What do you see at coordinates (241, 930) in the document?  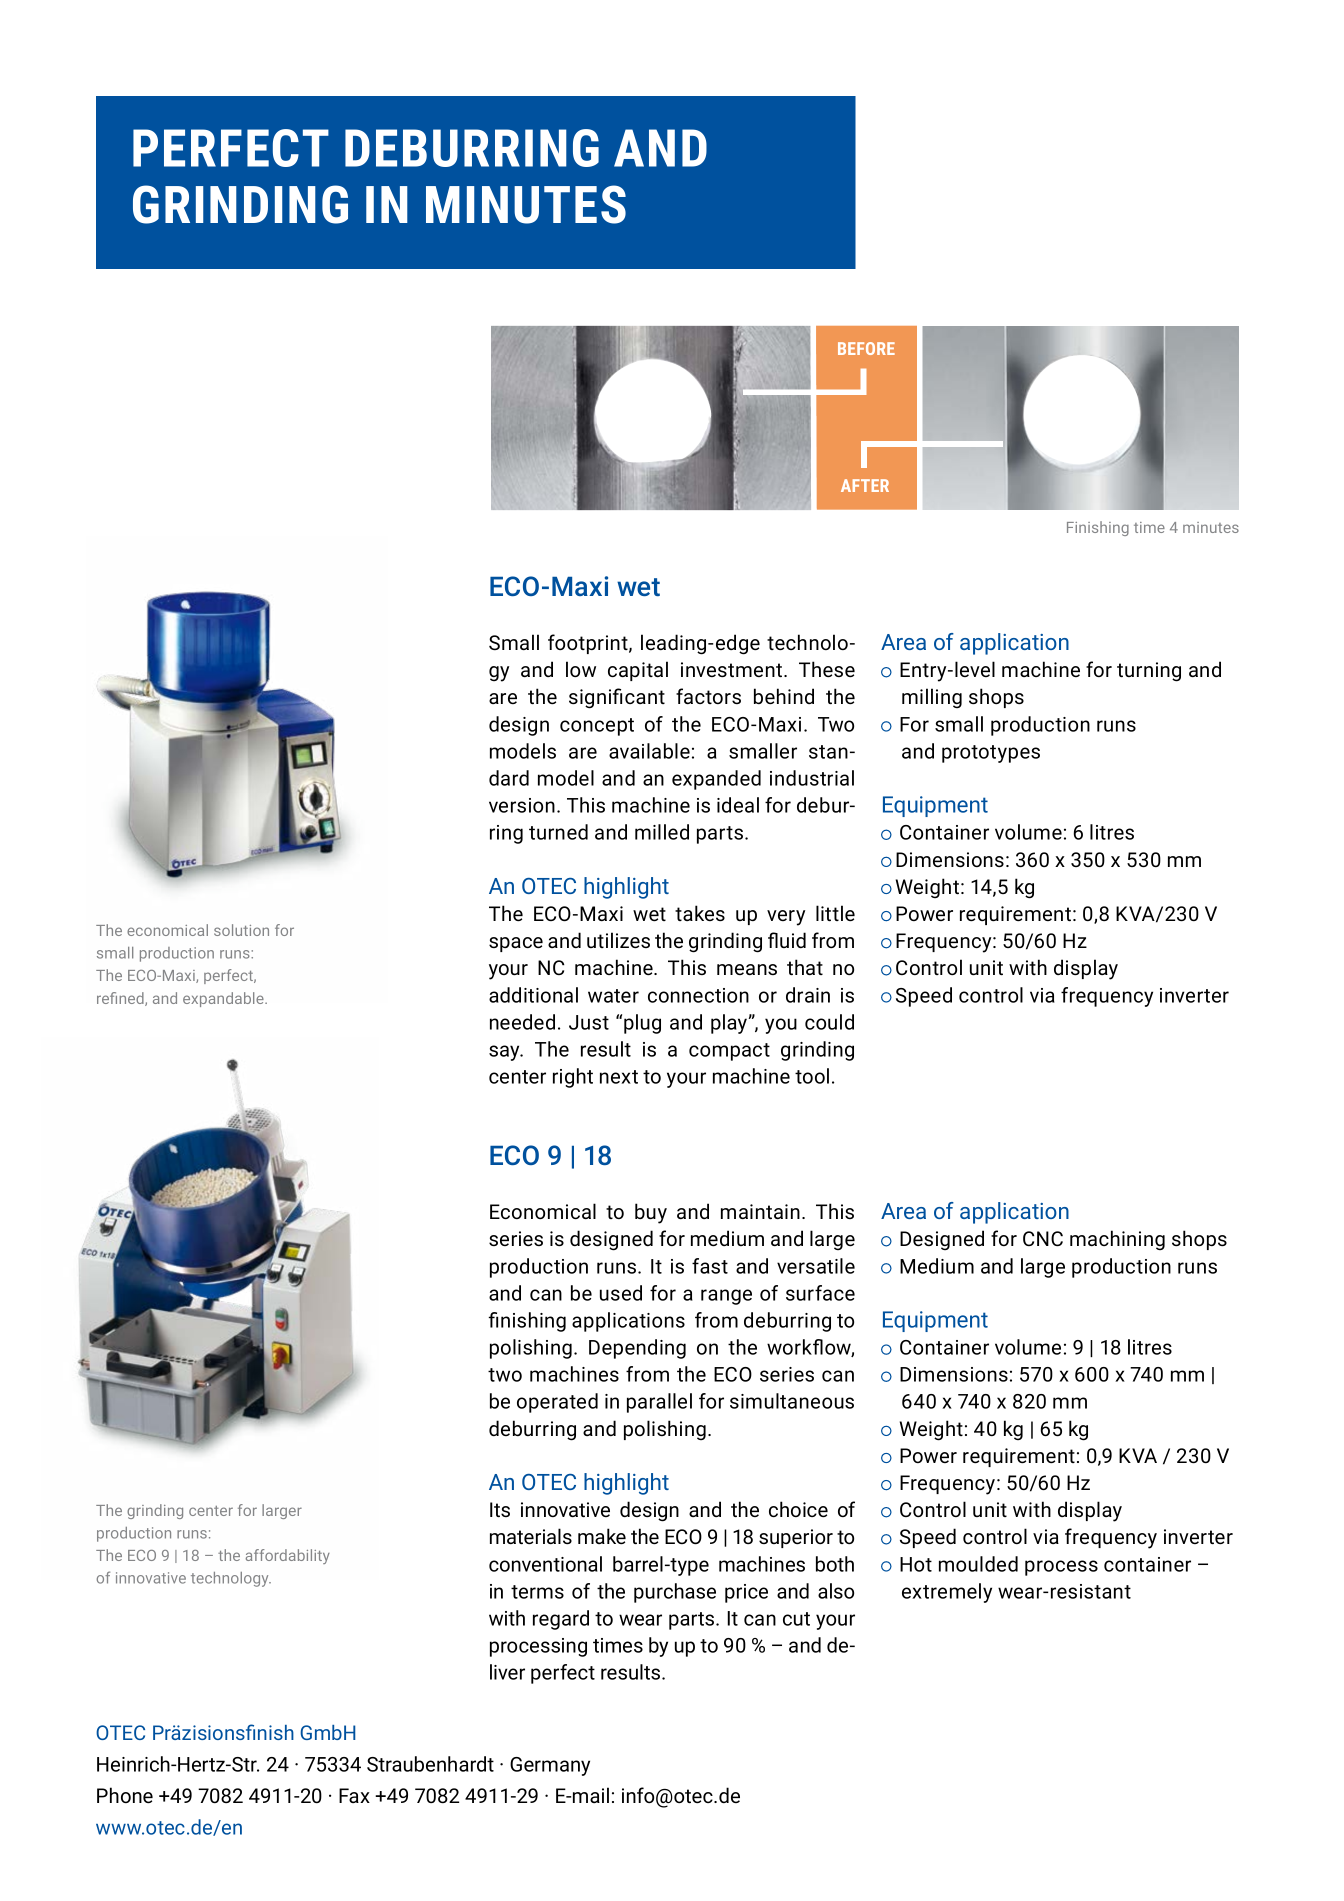 I see `solution` at bounding box center [241, 930].
